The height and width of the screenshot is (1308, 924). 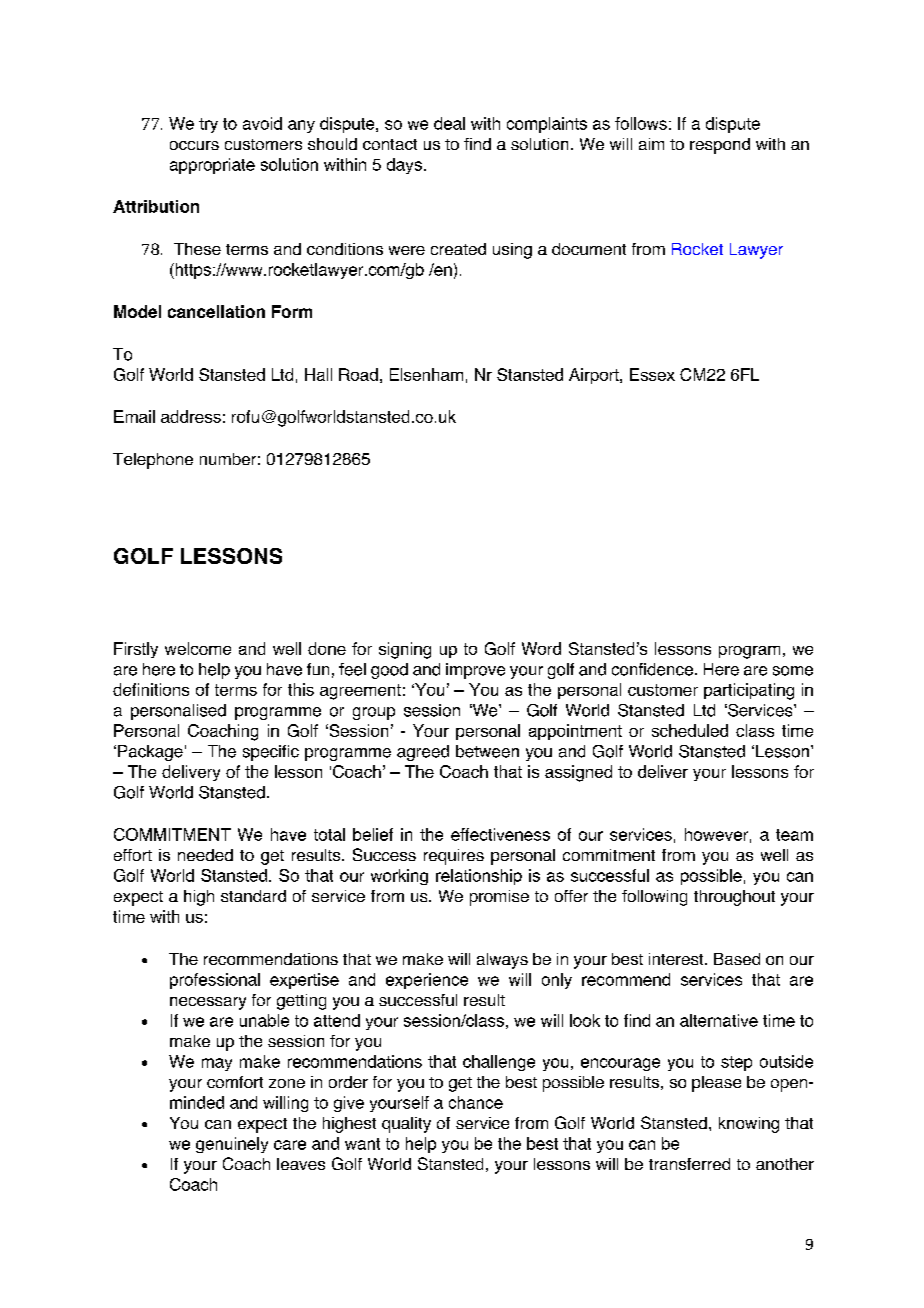 I want to click on genuinely, so click(x=232, y=1145).
